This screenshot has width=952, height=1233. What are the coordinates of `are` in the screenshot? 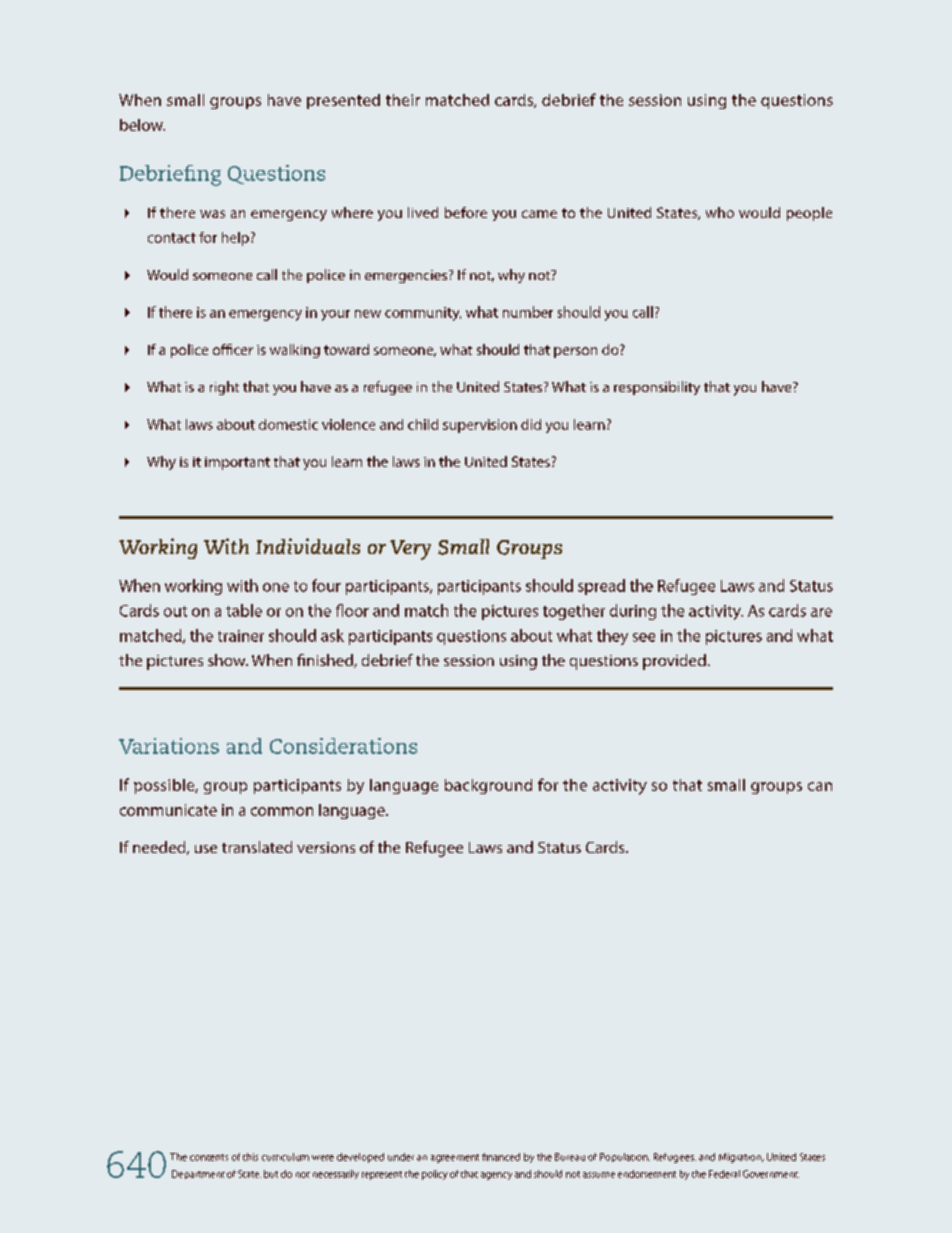 It's located at (821, 612).
